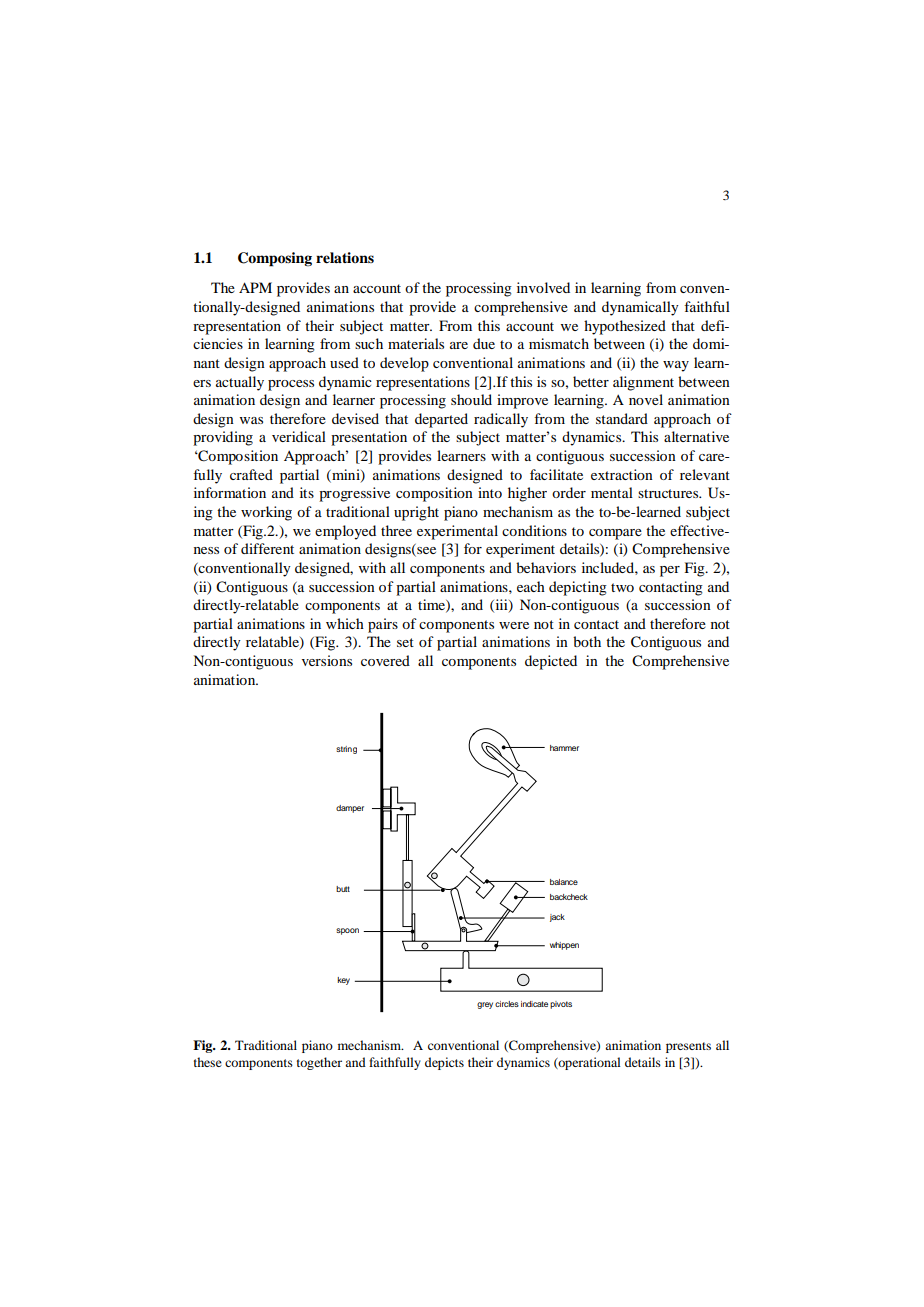 This screenshot has height=1307, width=924. I want to click on extraction, so click(622, 474).
